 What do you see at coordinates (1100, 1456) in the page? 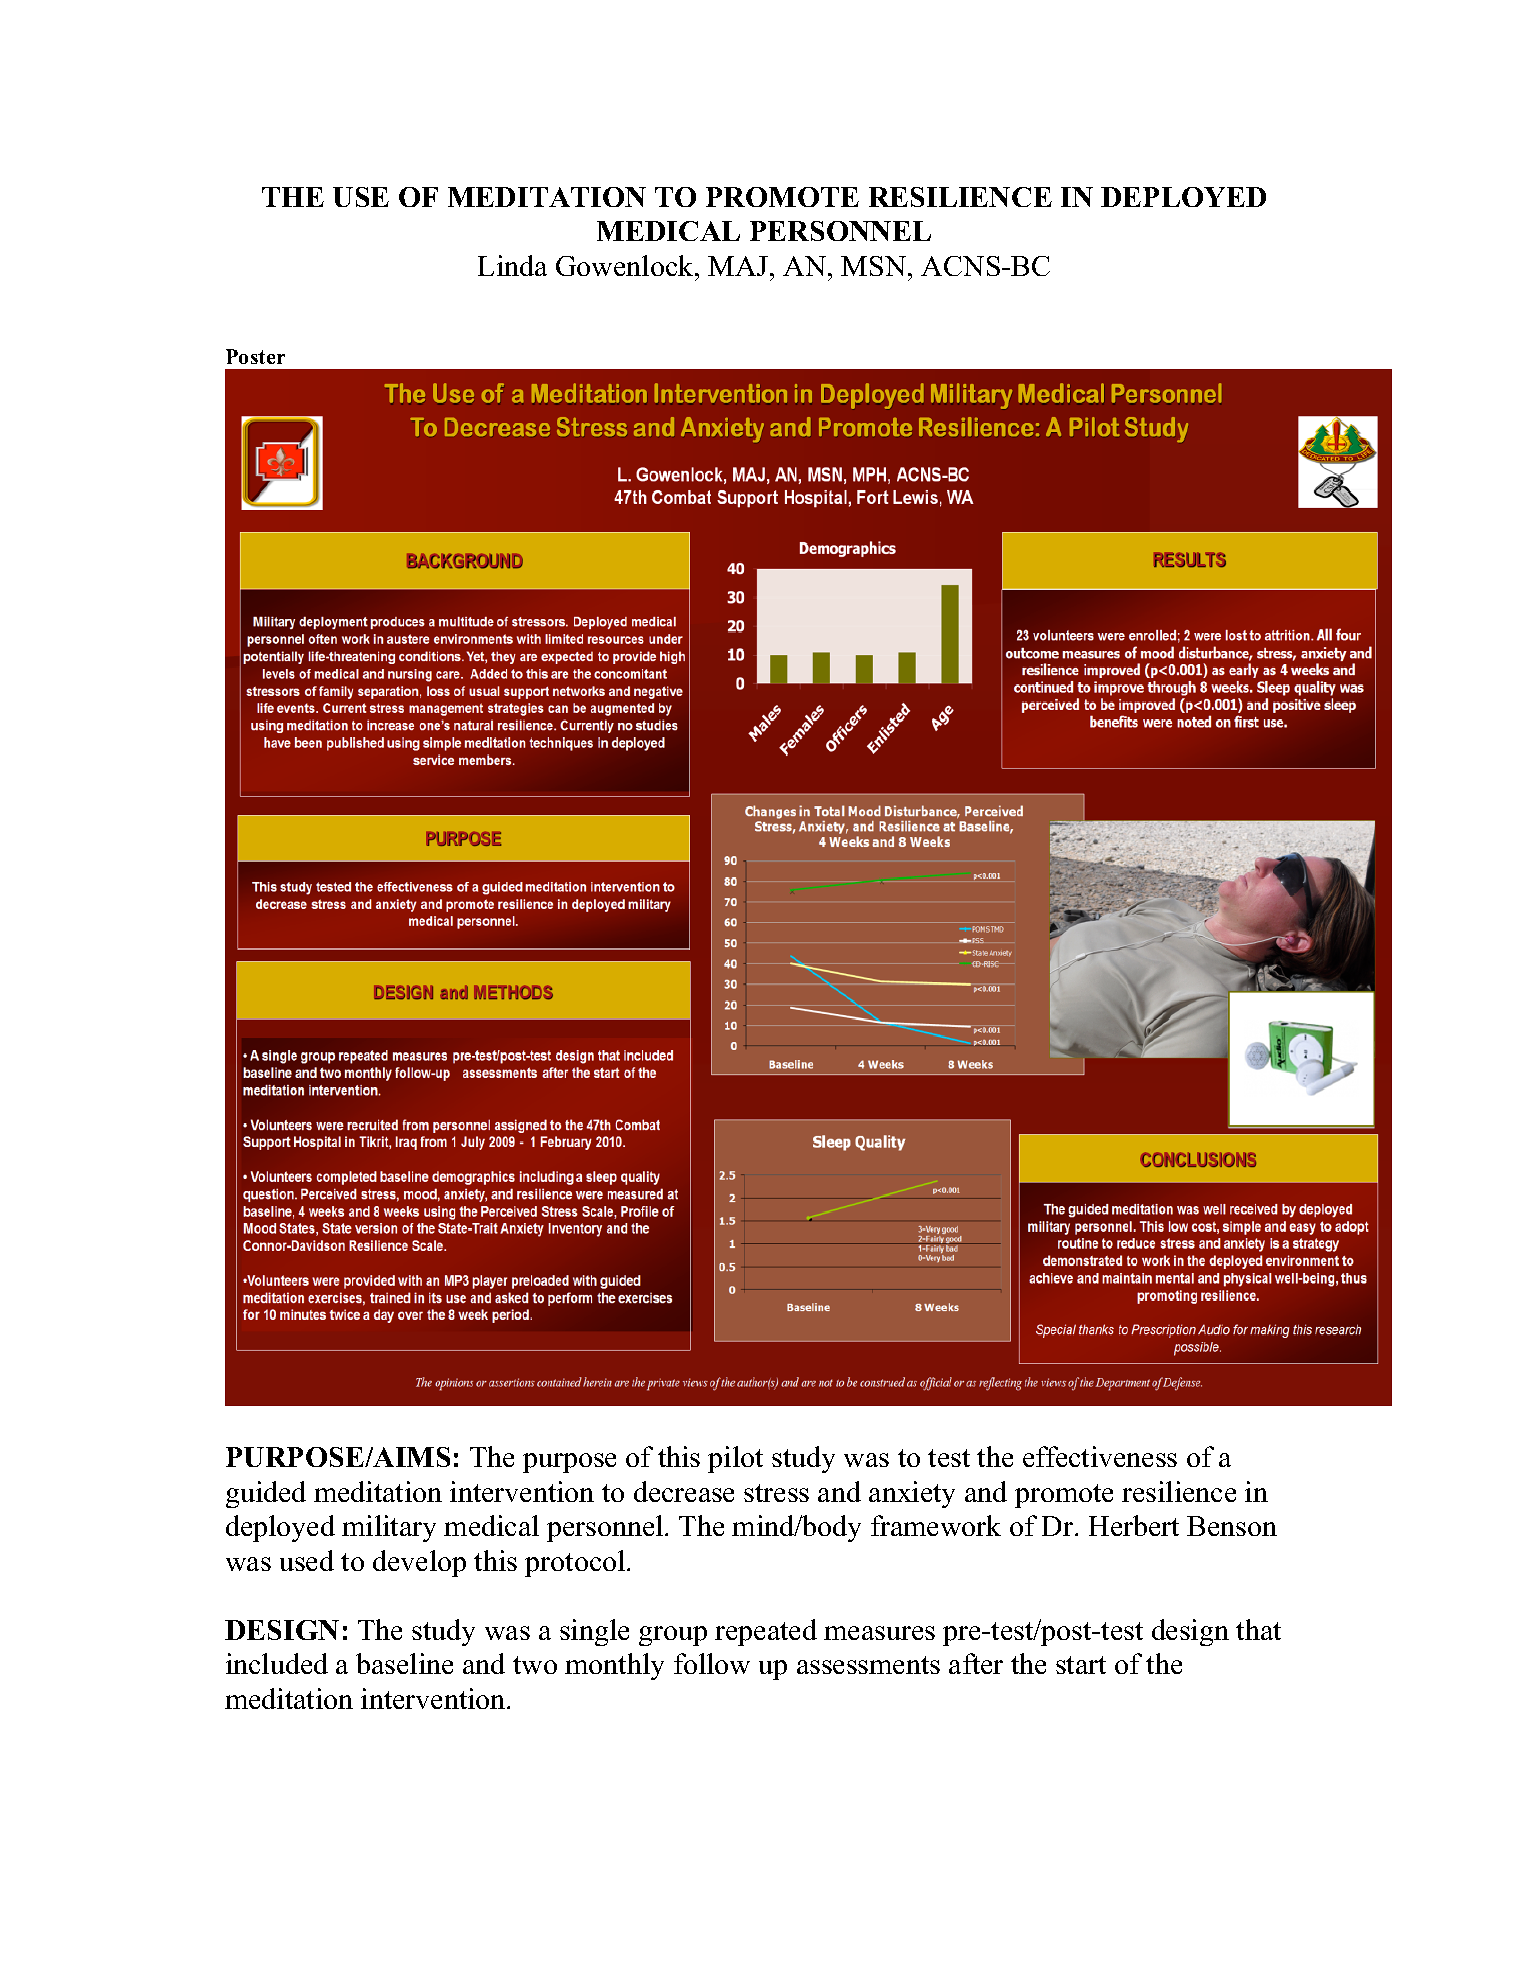
I see `effectiveness` at bounding box center [1100, 1456].
